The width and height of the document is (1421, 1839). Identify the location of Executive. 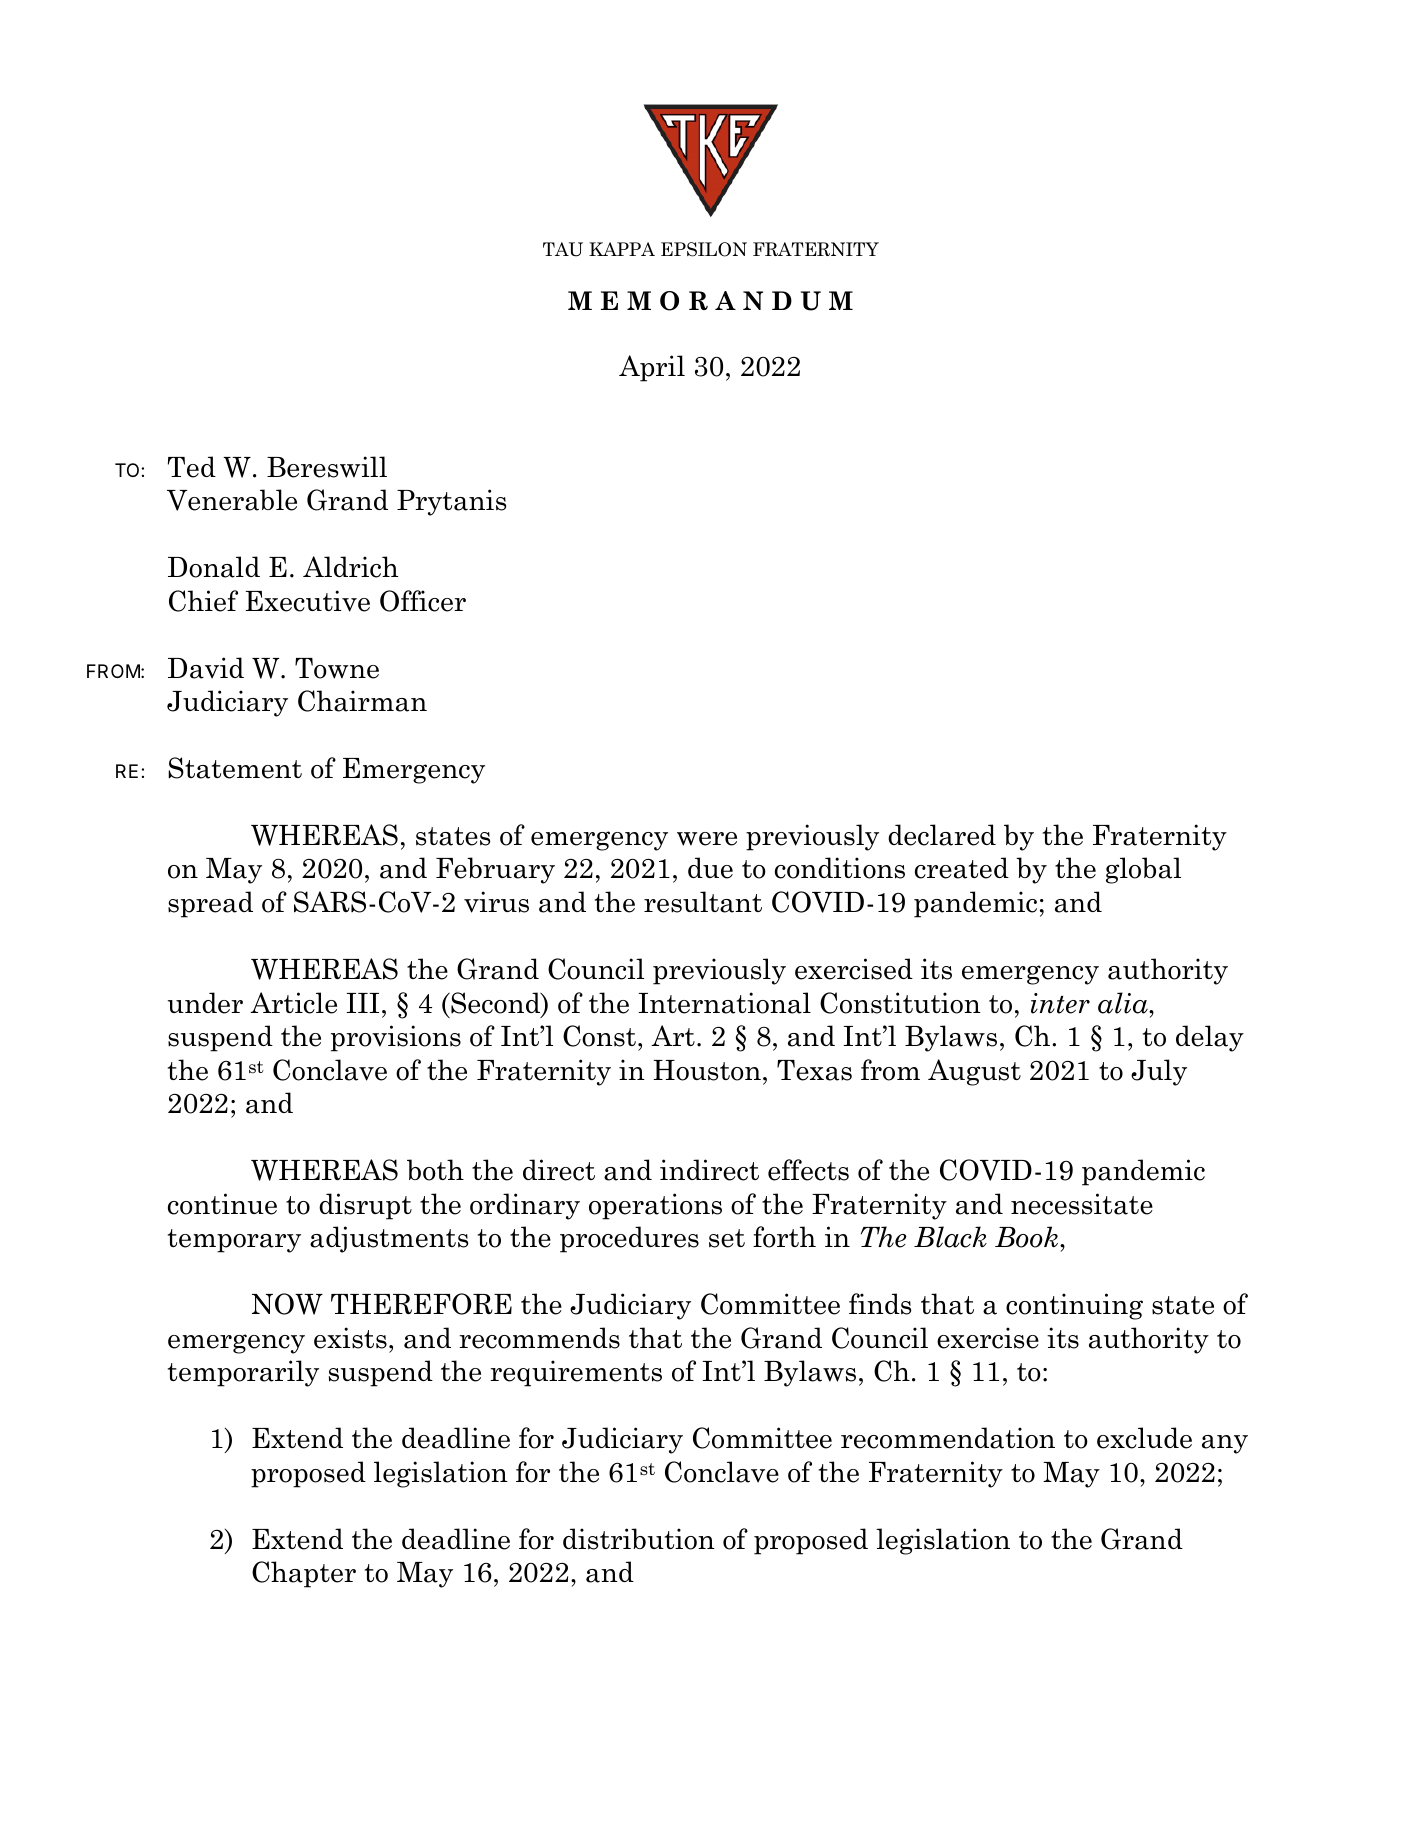
(308, 601).
